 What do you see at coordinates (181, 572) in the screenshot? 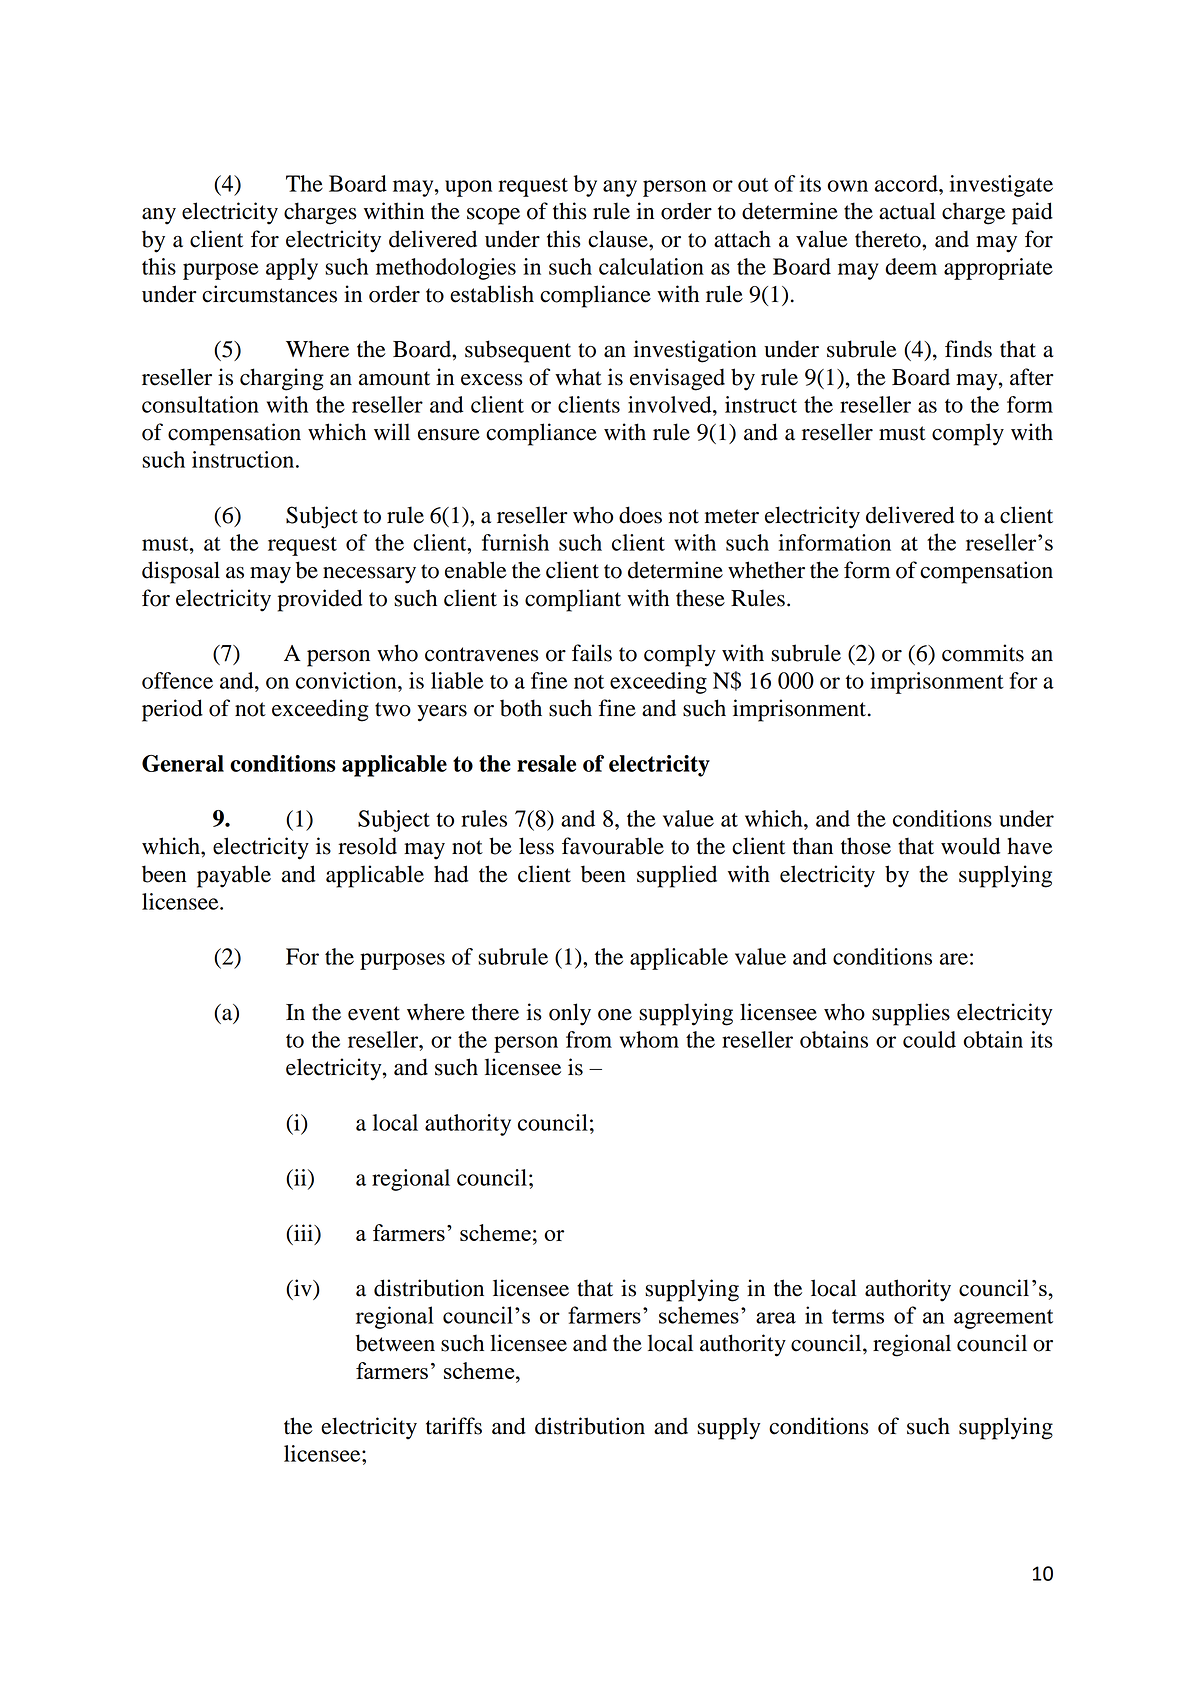
I see `disposal` at bounding box center [181, 572].
